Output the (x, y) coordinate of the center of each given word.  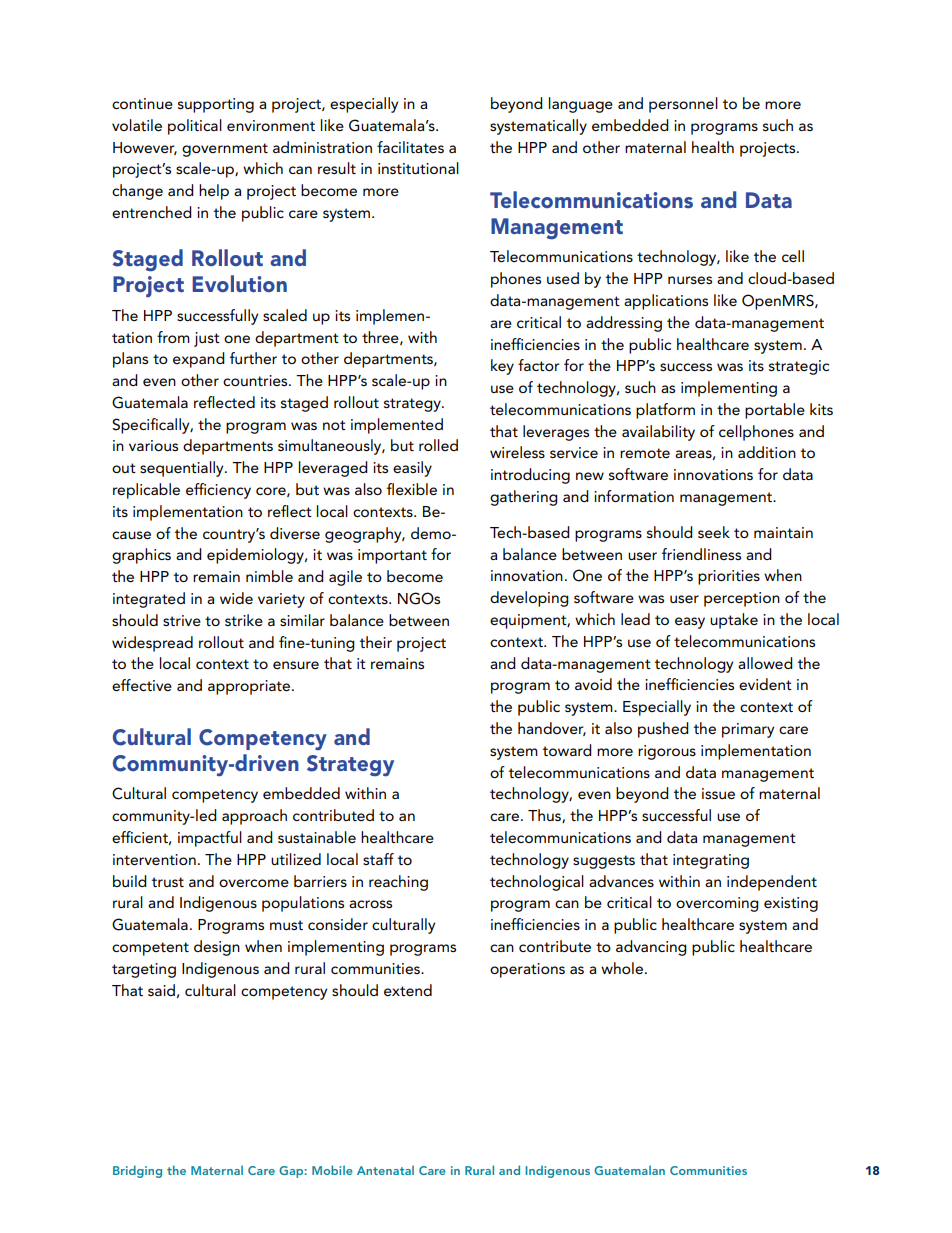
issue (718, 793)
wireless (517, 452)
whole (623, 968)
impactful (210, 839)
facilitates (410, 147)
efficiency (218, 491)
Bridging (137, 1171)
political (195, 127)
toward (567, 750)
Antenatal (385, 1170)
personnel (683, 105)
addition (767, 452)
